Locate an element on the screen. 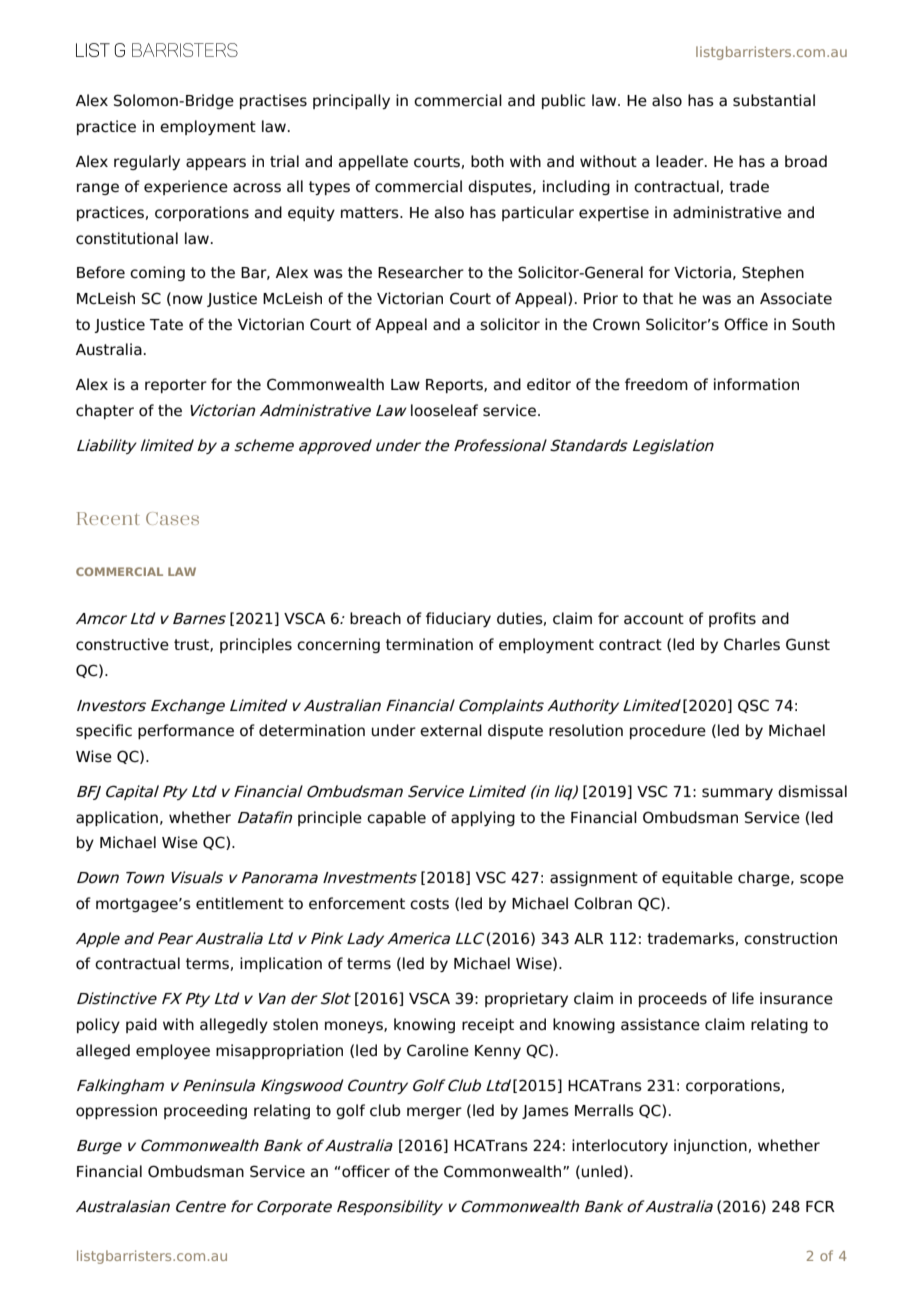  substantial is located at coordinates (774, 100).
